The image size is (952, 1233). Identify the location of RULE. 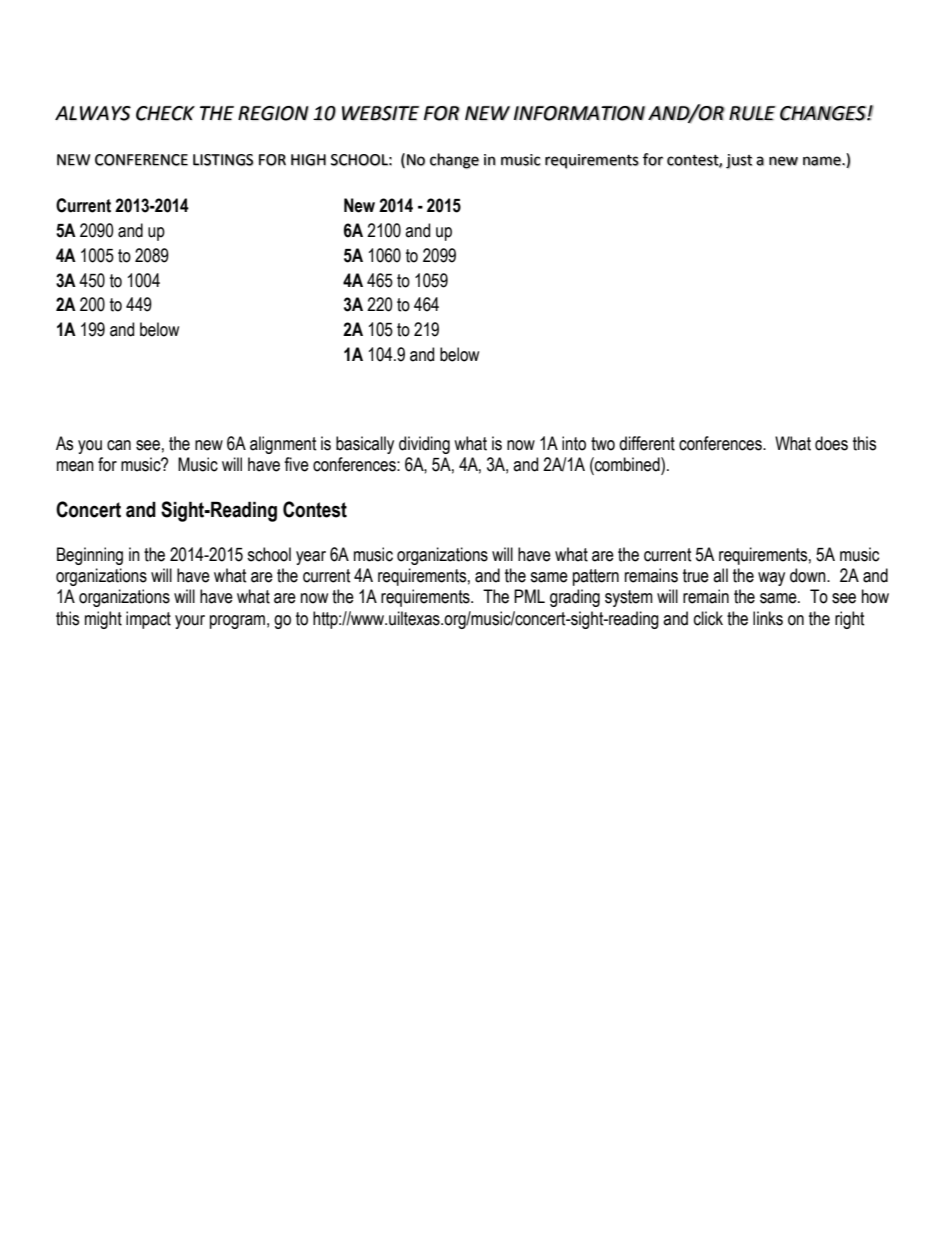
(752, 113).
